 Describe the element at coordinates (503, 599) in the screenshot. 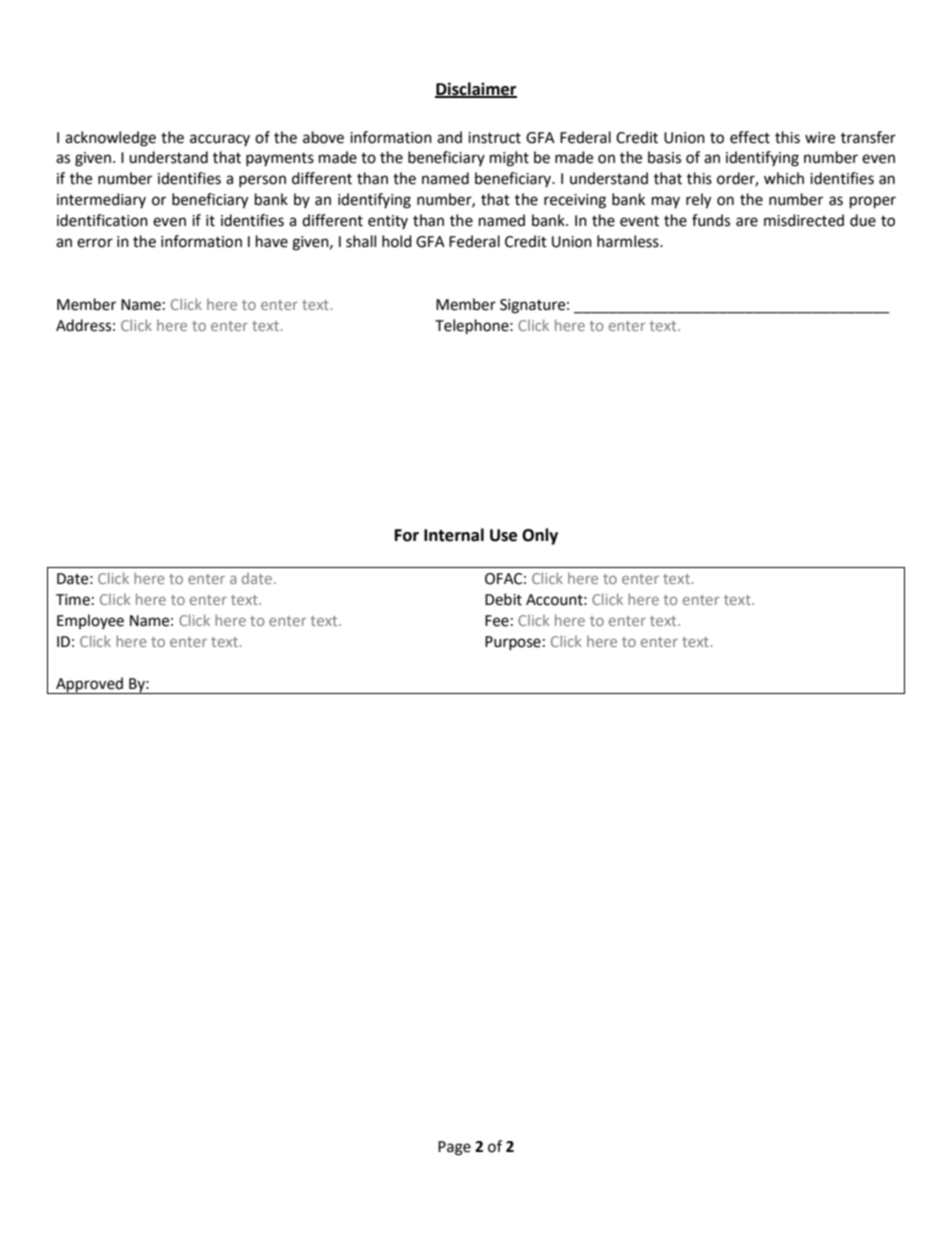

I see `Debit` at that location.
